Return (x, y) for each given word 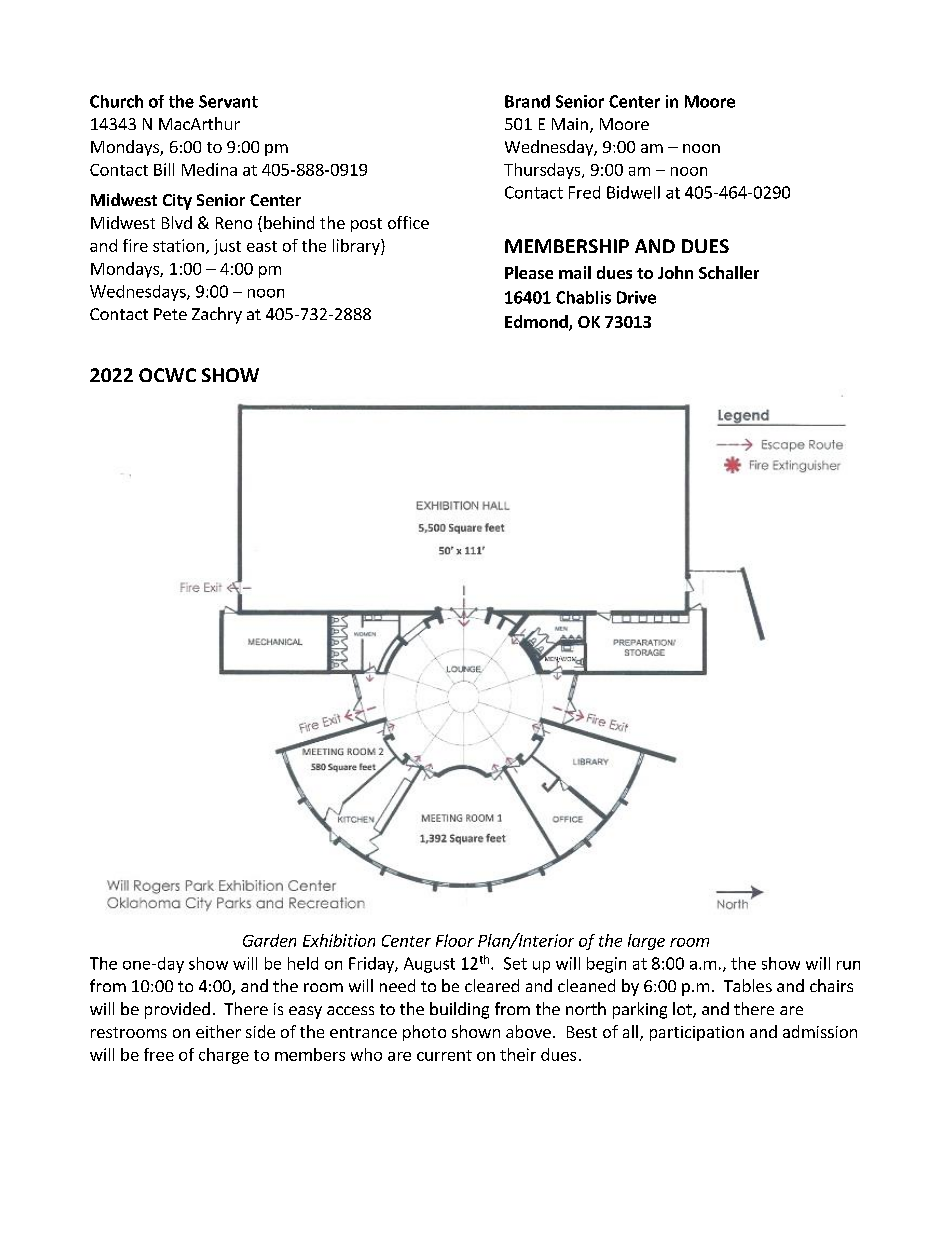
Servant (228, 101)
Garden (269, 940)
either (218, 1031)
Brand (527, 101)
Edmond (537, 323)
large (646, 942)
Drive (636, 297)
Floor (455, 940)
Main (570, 124)
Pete (170, 314)
